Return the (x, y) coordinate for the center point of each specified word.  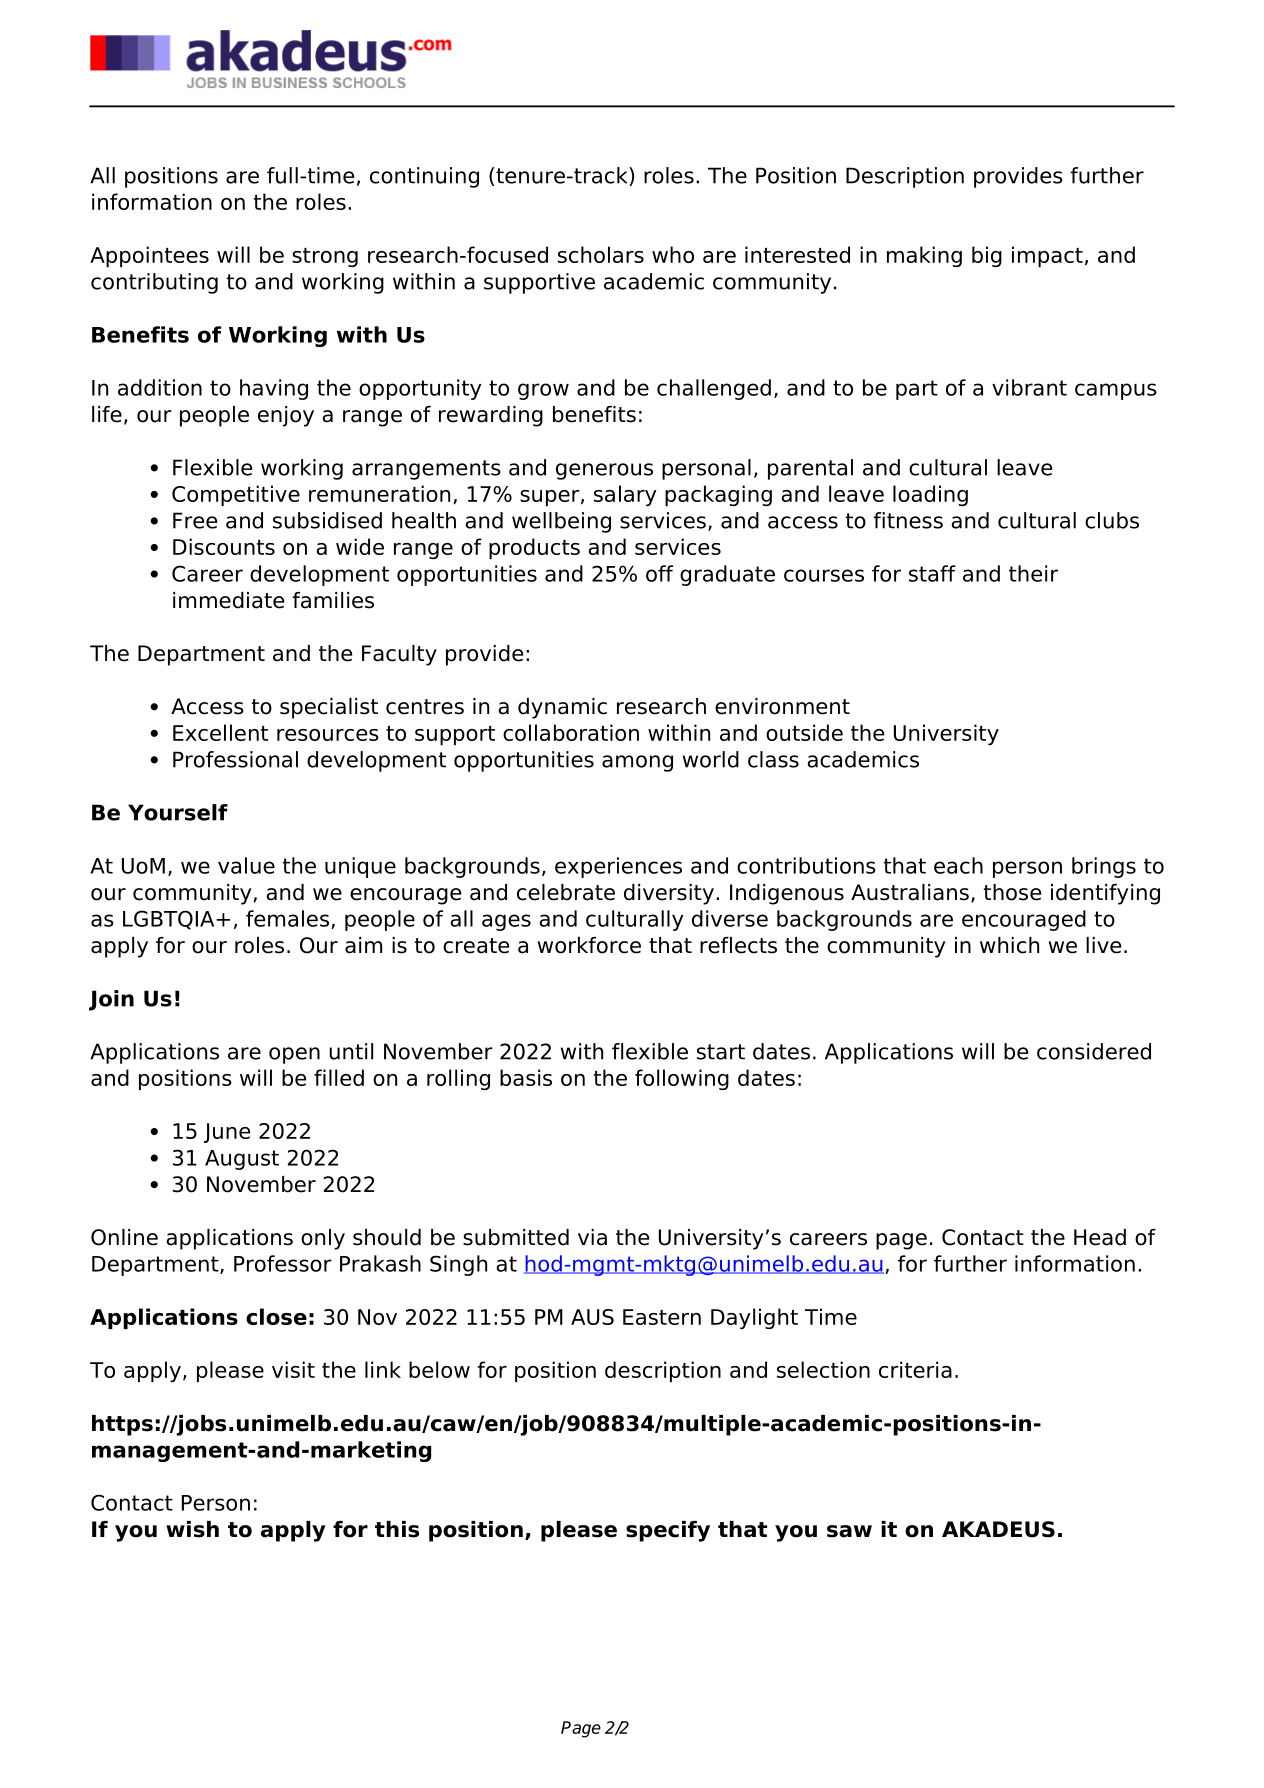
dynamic (562, 708)
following (682, 1079)
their (1033, 573)
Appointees (149, 256)
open (294, 1055)
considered (1094, 1051)
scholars (601, 254)
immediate (228, 600)
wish (192, 1529)
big (987, 256)
